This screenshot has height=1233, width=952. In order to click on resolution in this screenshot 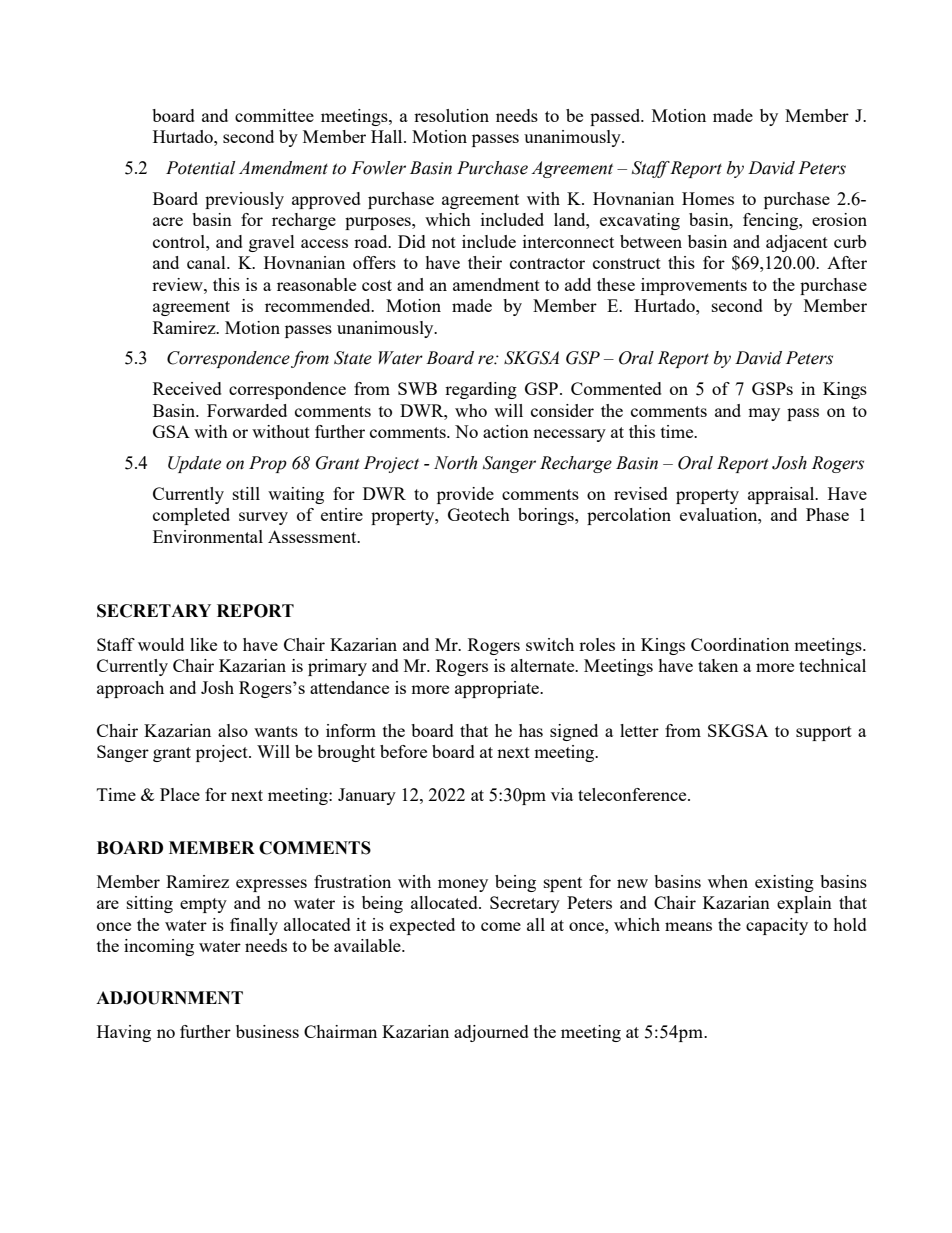, I will do `click(451, 115)`.
